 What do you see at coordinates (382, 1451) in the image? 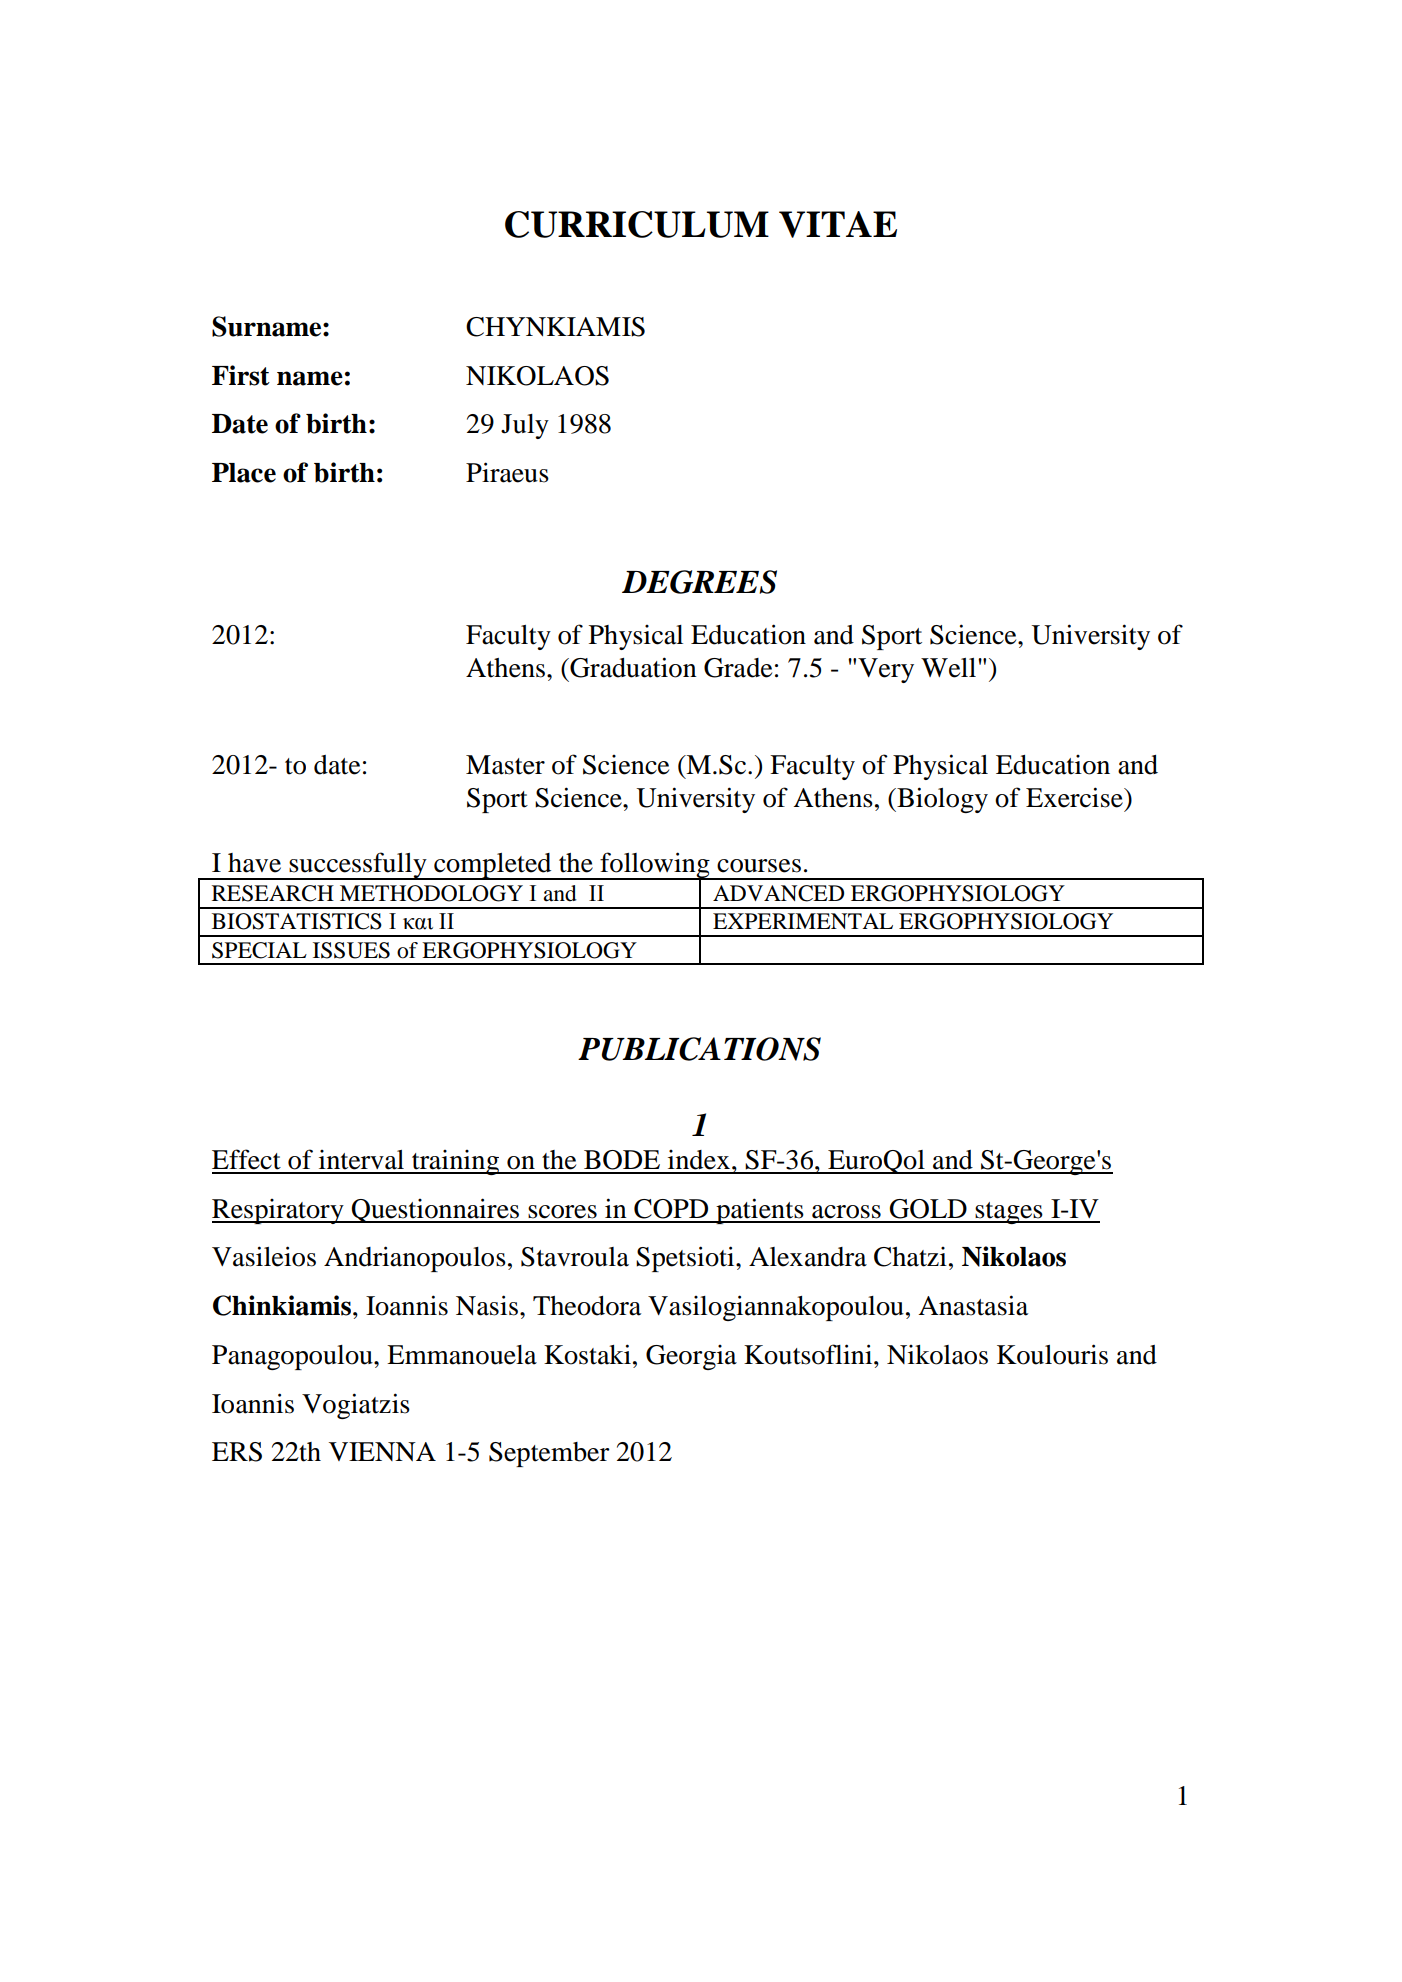
I see `VIENNA` at bounding box center [382, 1451].
